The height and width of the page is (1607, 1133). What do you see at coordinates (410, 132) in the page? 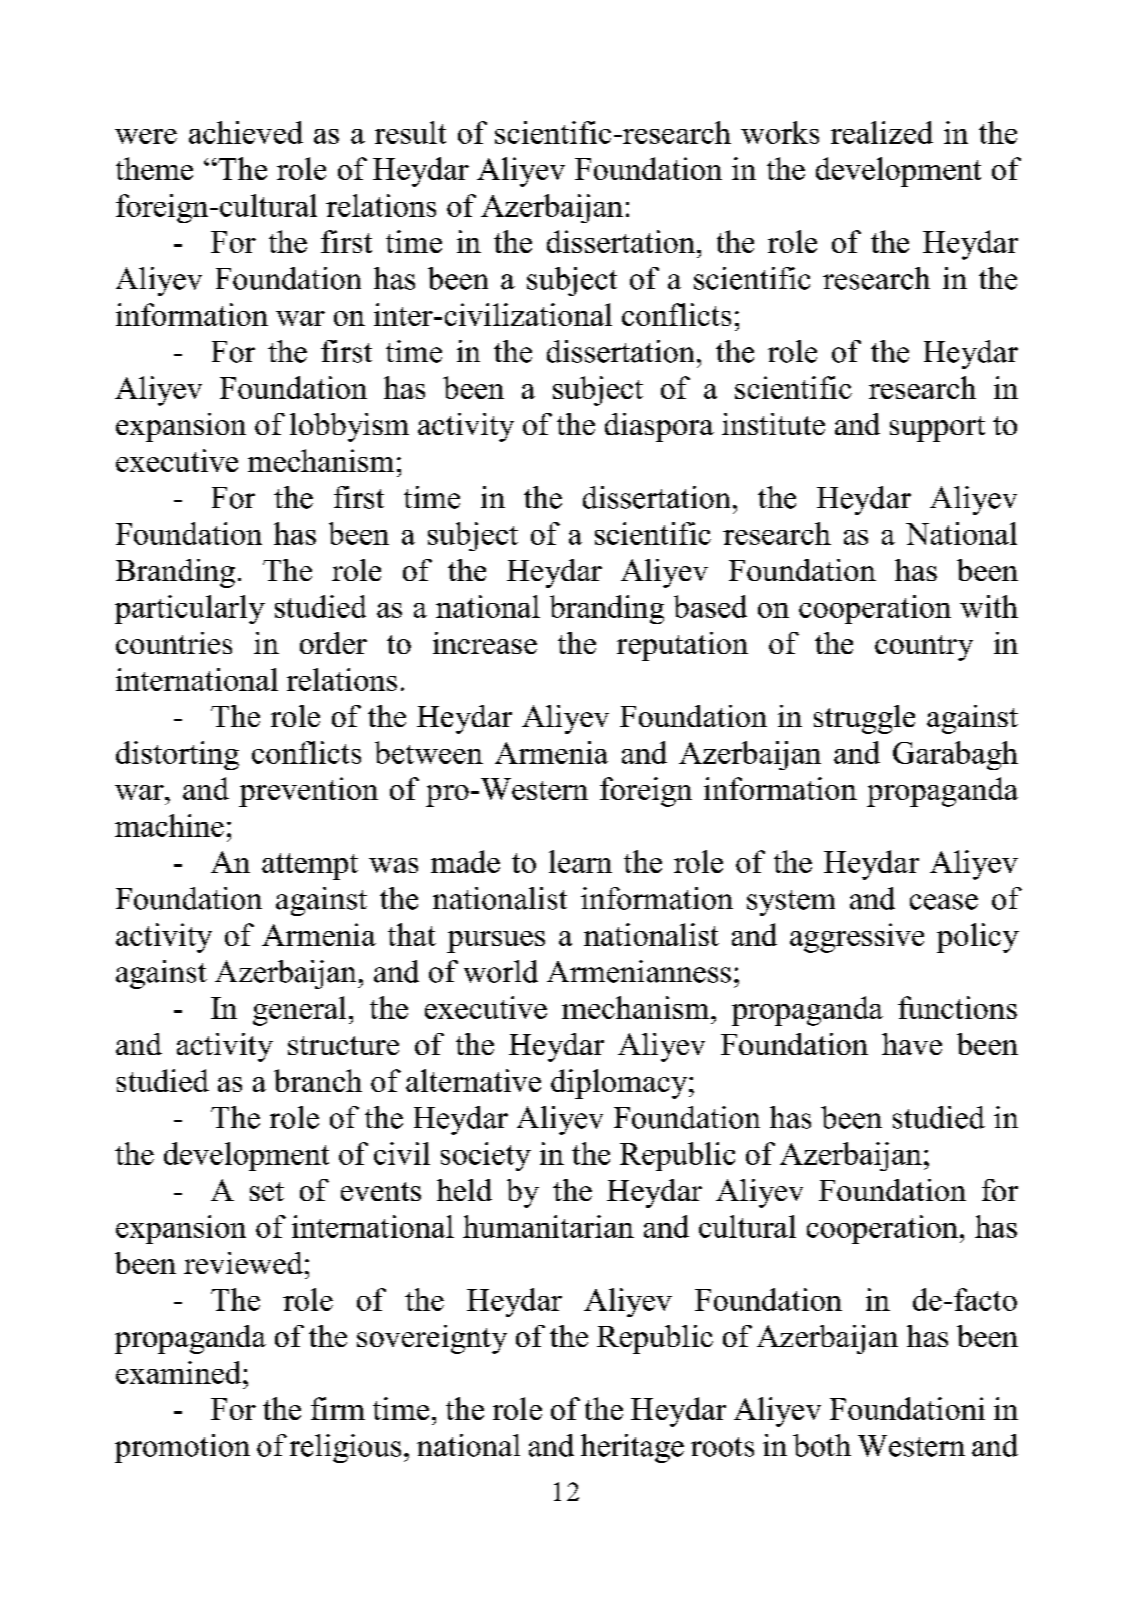
I see `result` at bounding box center [410, 132].
